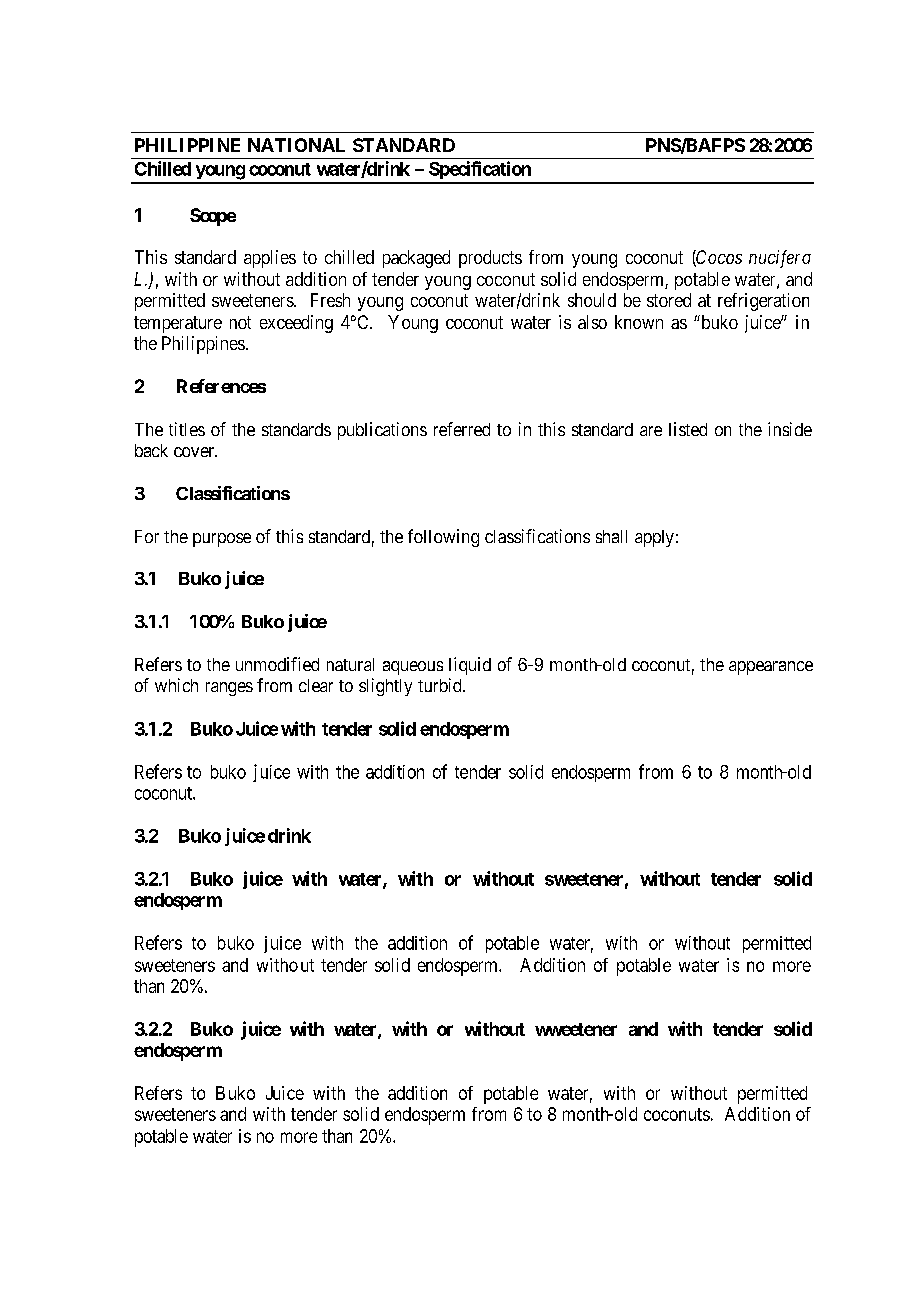 The height and width of the screenshot is (1307, 924). I want to click on known, so click(639, 322).
